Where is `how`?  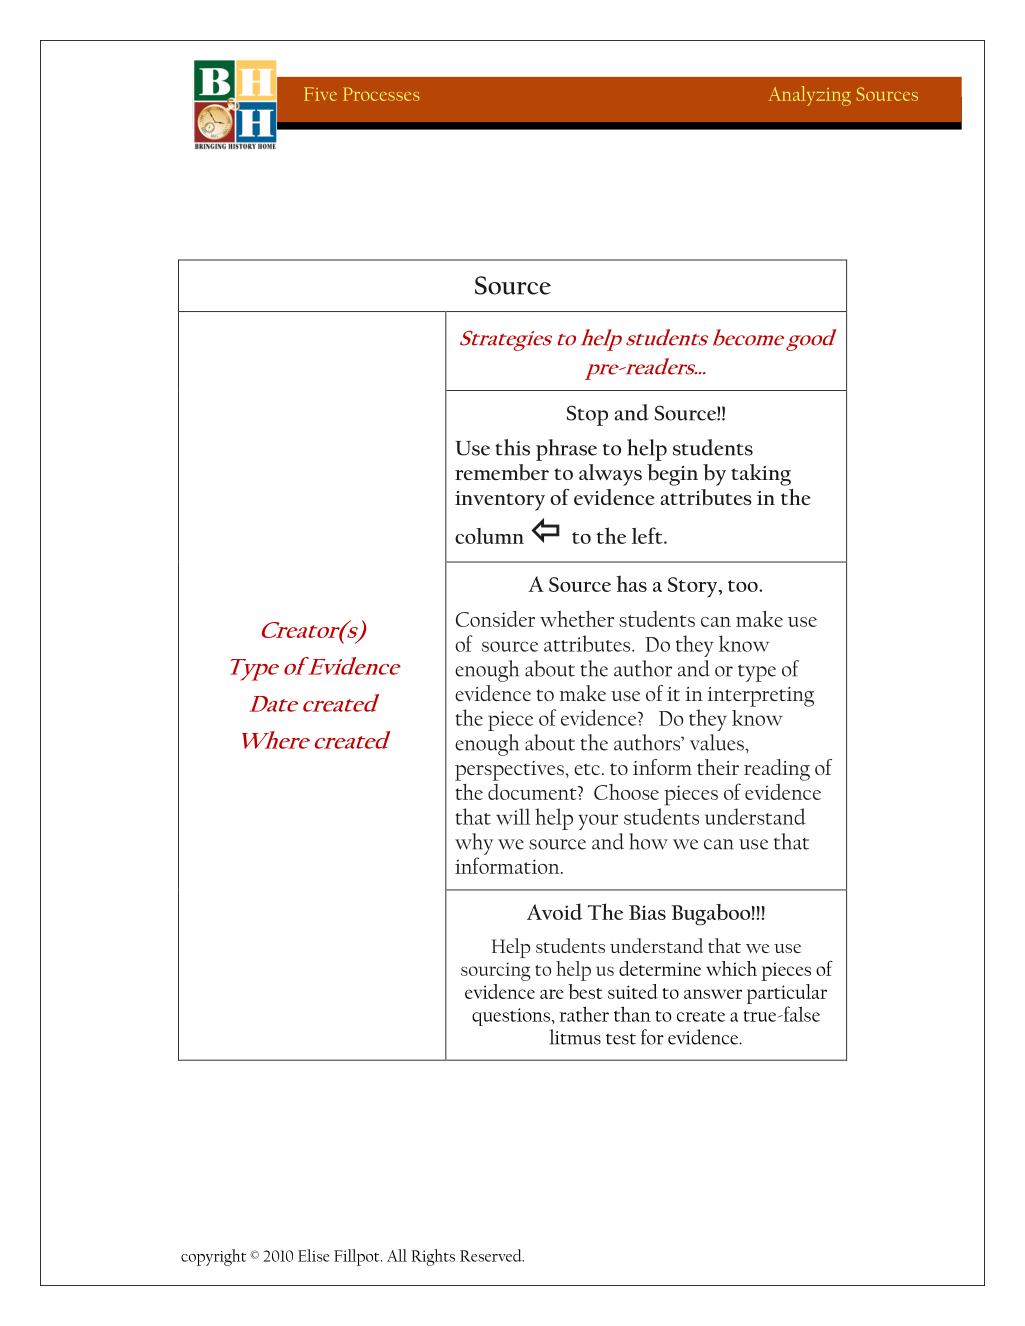
how is located at coordinates (648, 841).
